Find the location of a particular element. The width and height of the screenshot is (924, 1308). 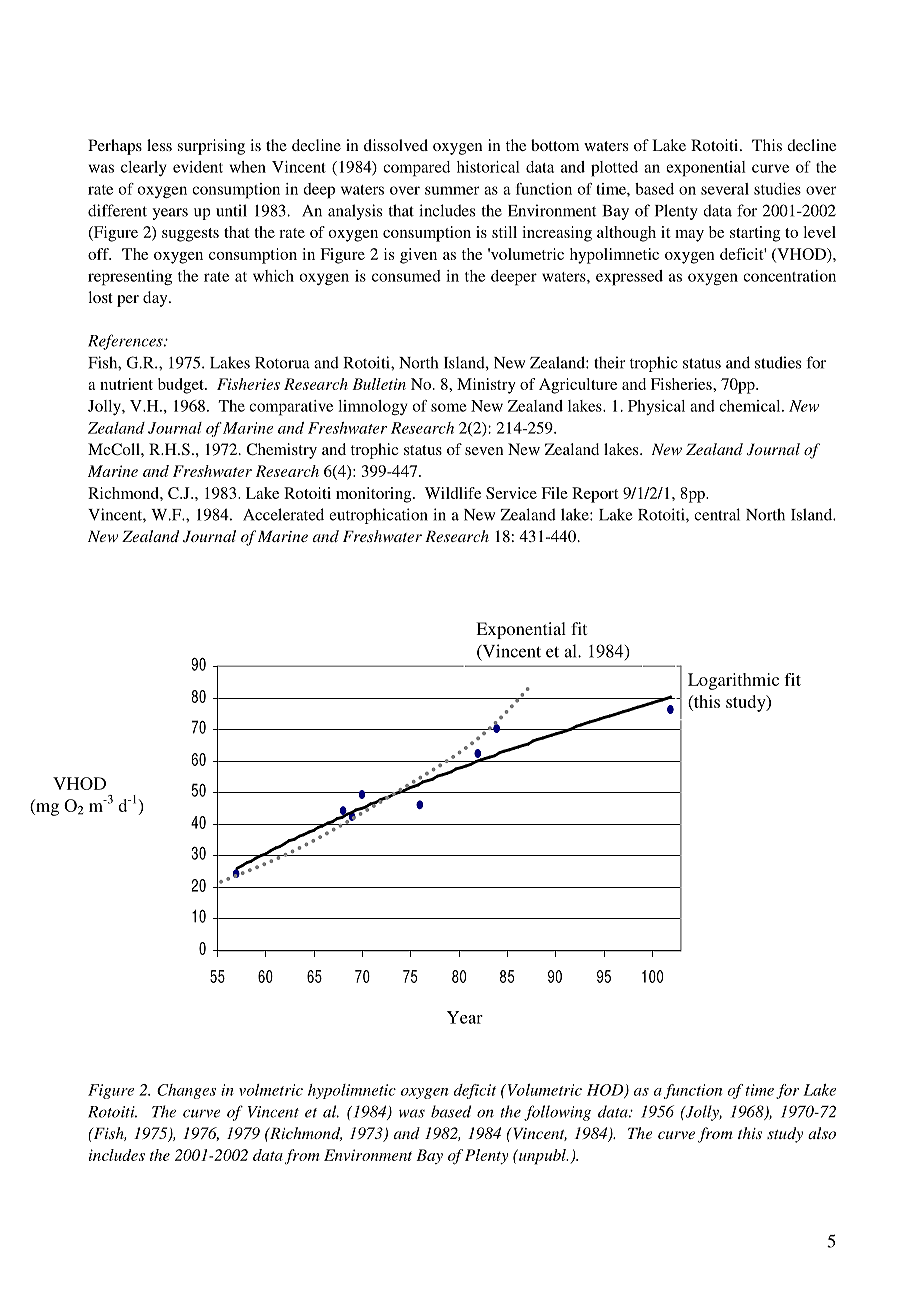

Wildlife is located at coordinates (453, 493).
